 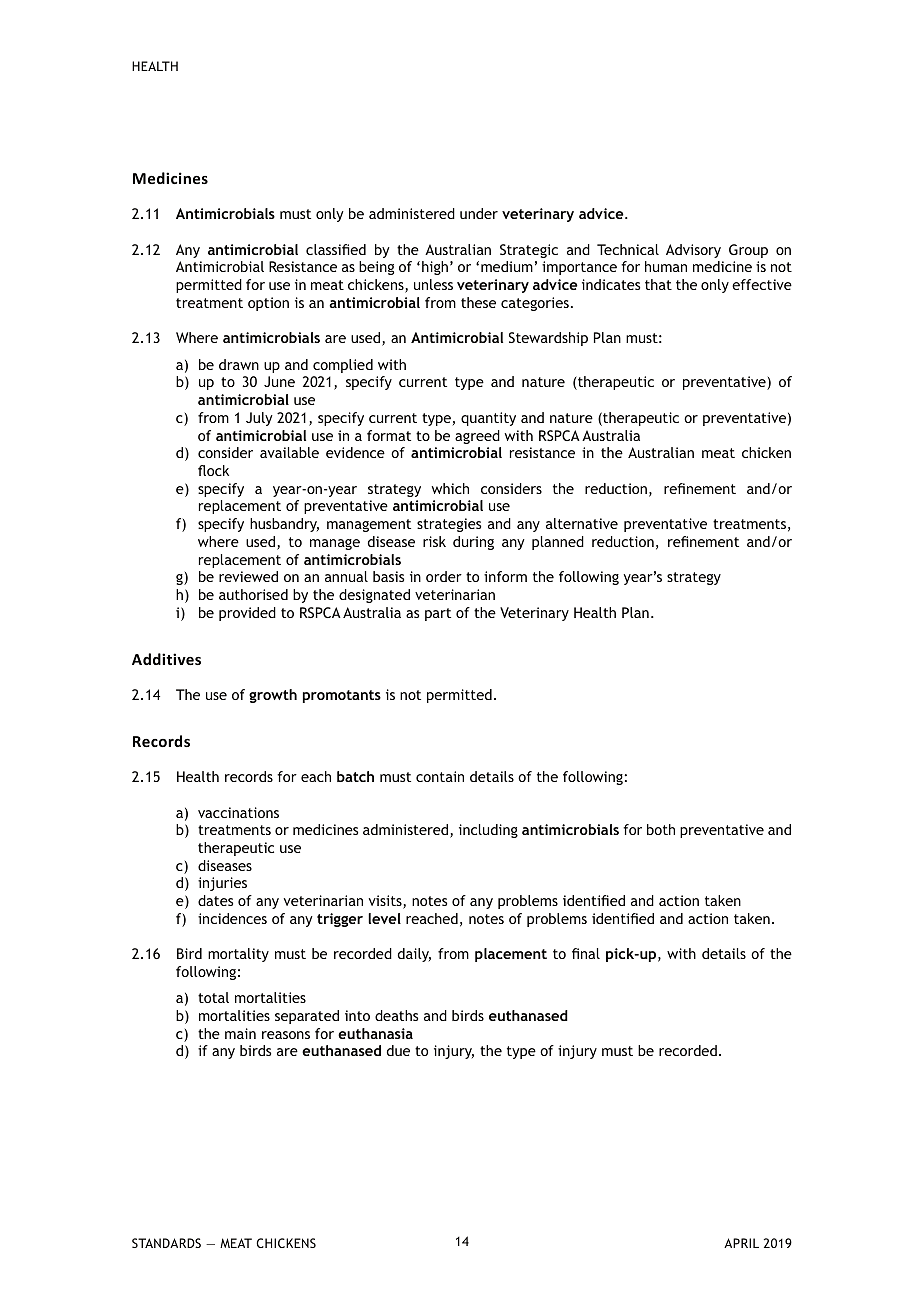 What do you see at coordinates (273, 696) in the screenshot?
I see `growth` at bounding box center [273, 696].
